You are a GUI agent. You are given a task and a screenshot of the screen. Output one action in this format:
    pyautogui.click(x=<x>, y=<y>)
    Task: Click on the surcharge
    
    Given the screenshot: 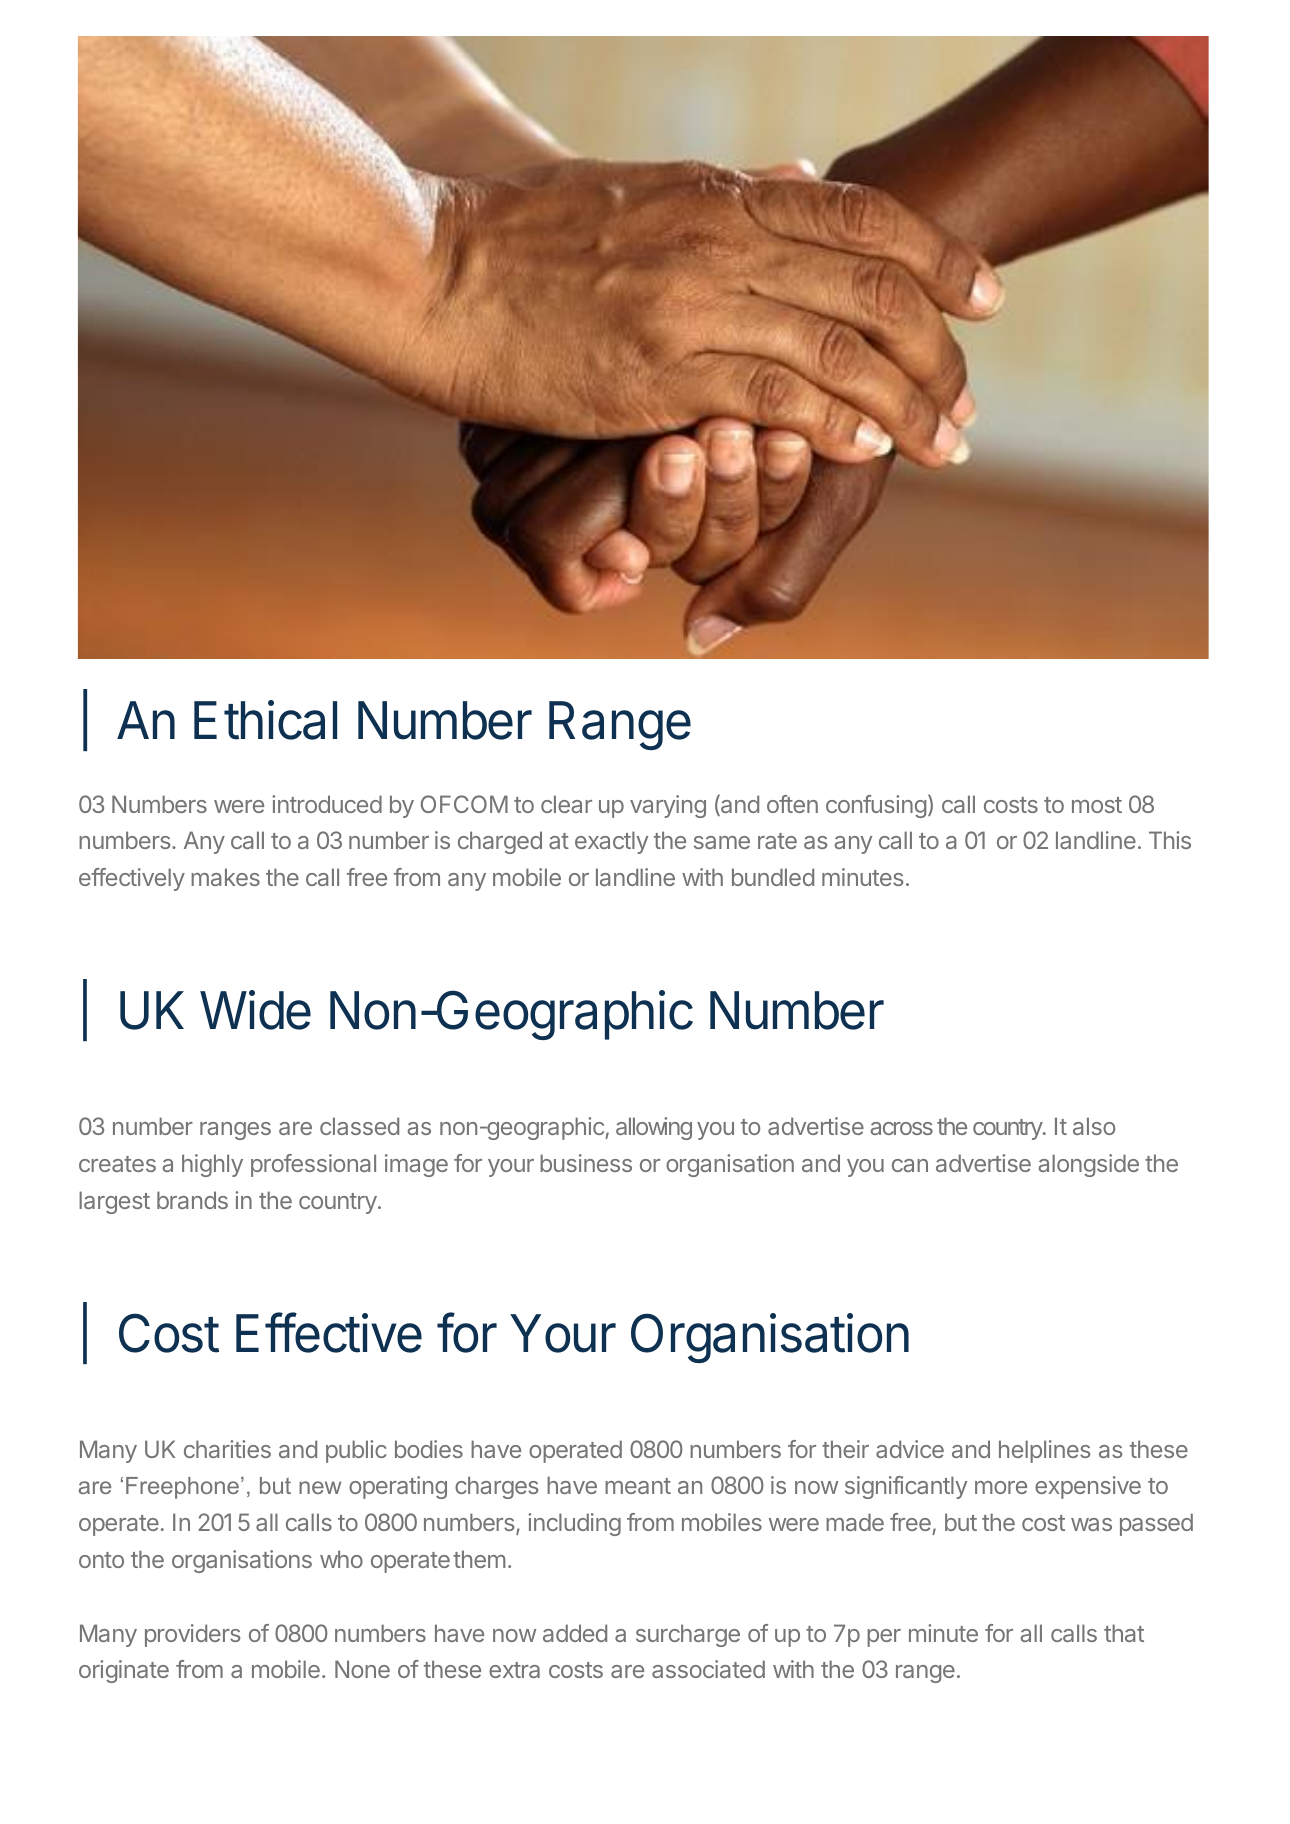 What is the action you would take?
    pyautogui.click(x=688, y=1635)
